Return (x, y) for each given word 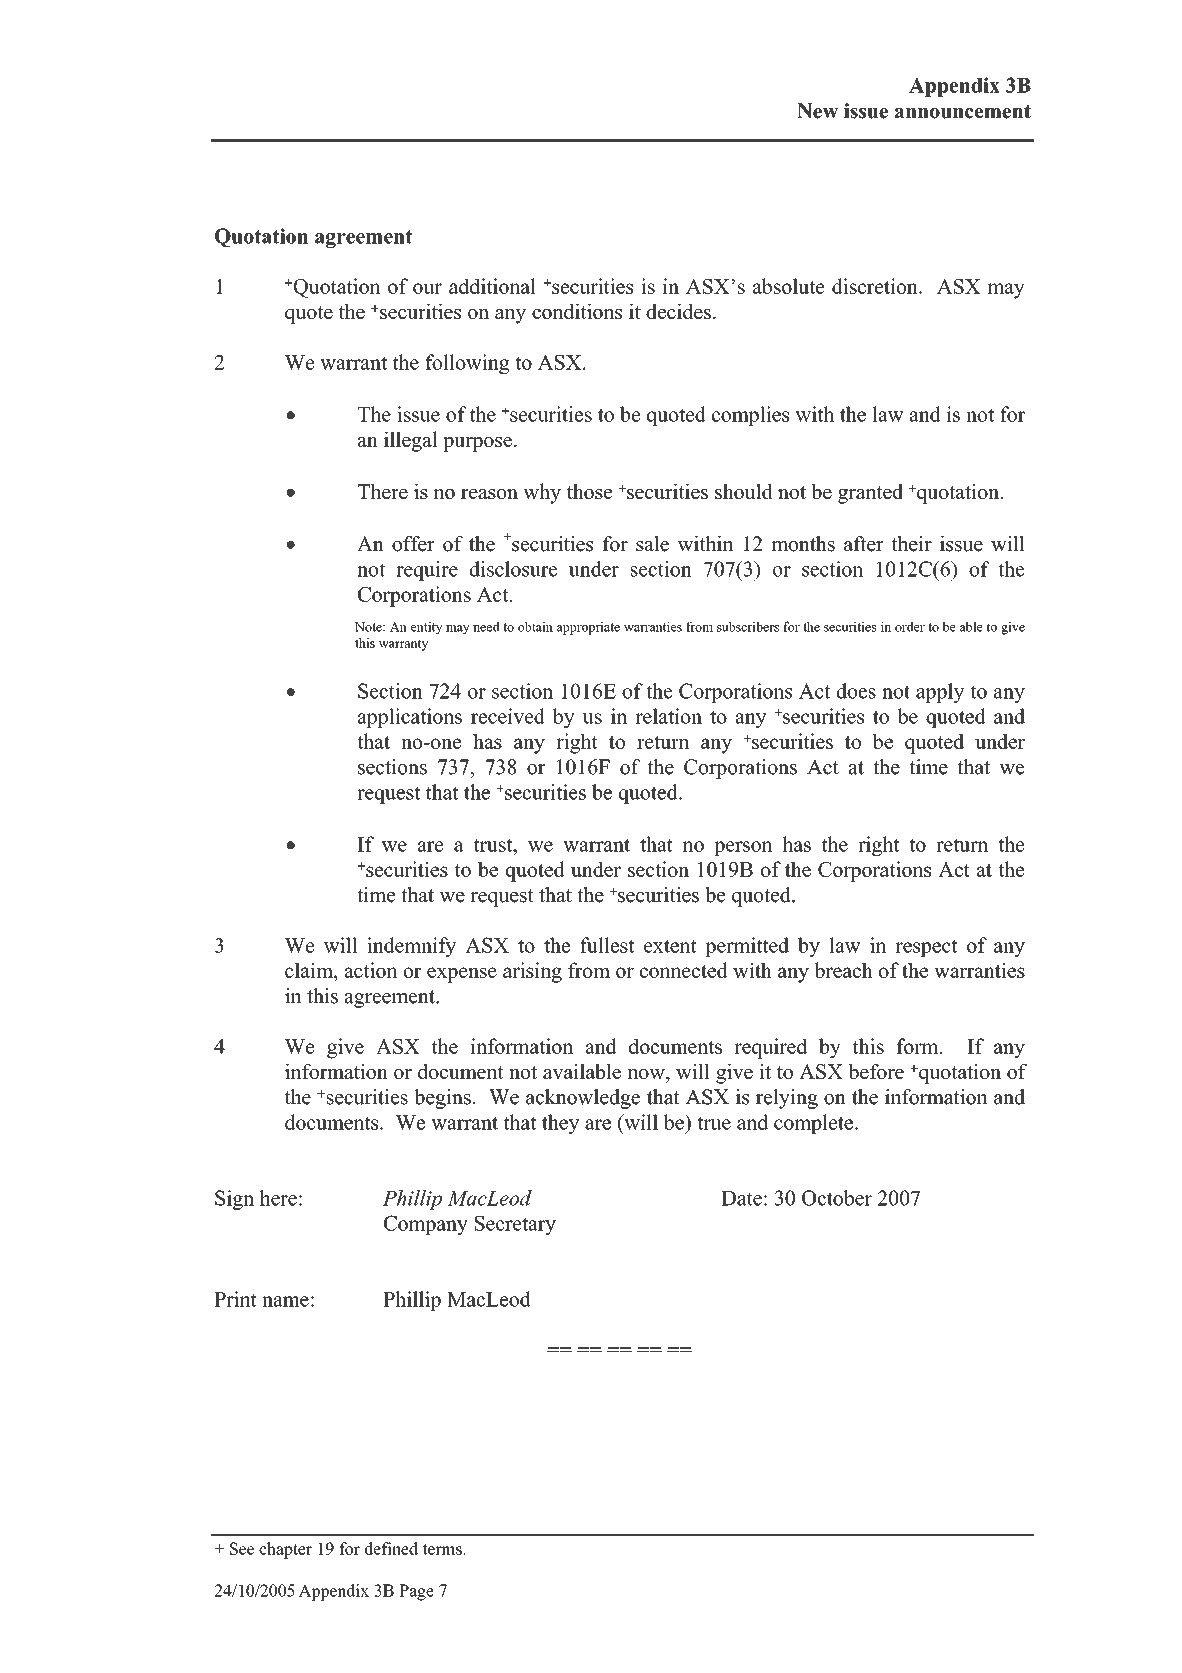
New (817, 111)
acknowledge (583, 1099)
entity (427, 628)
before (876, 1071)
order (910, 626)
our (427, 288)
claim (310, 971)
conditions (577, 311)
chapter (285, 1550)
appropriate (588, 628)
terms (443, 1549)
